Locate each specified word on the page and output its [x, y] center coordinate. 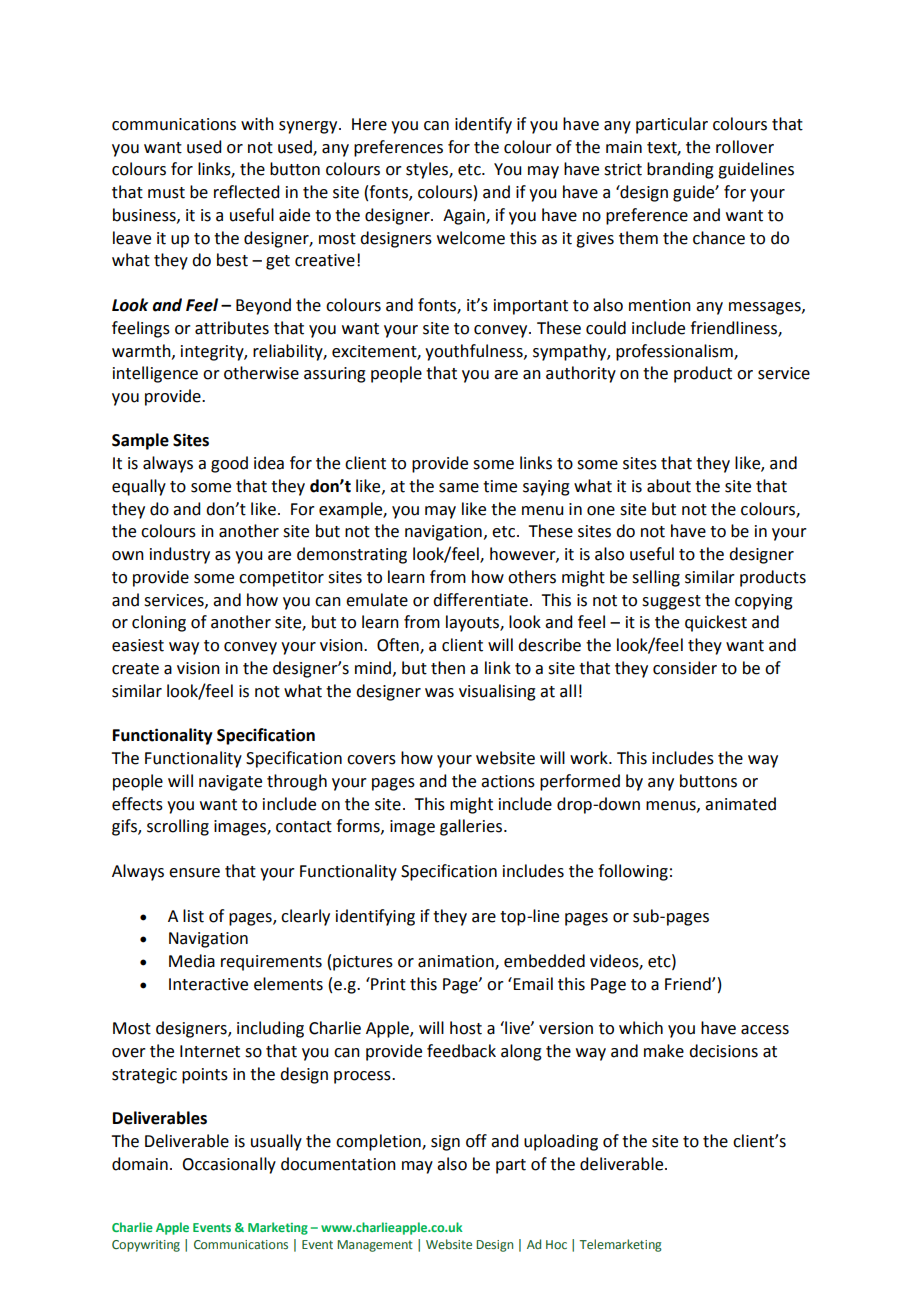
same [459, 488]
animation [457, 962]
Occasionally [229, 1165]
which [641, 1028]
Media [192, 961]
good [229, 464]
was [439, 693]
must [166, 193]
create [135, 669]
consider [685, 668]
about [669, 486]
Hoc [556, 1244]
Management [375, 1246]
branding [680, 170]
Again [465, 217]
